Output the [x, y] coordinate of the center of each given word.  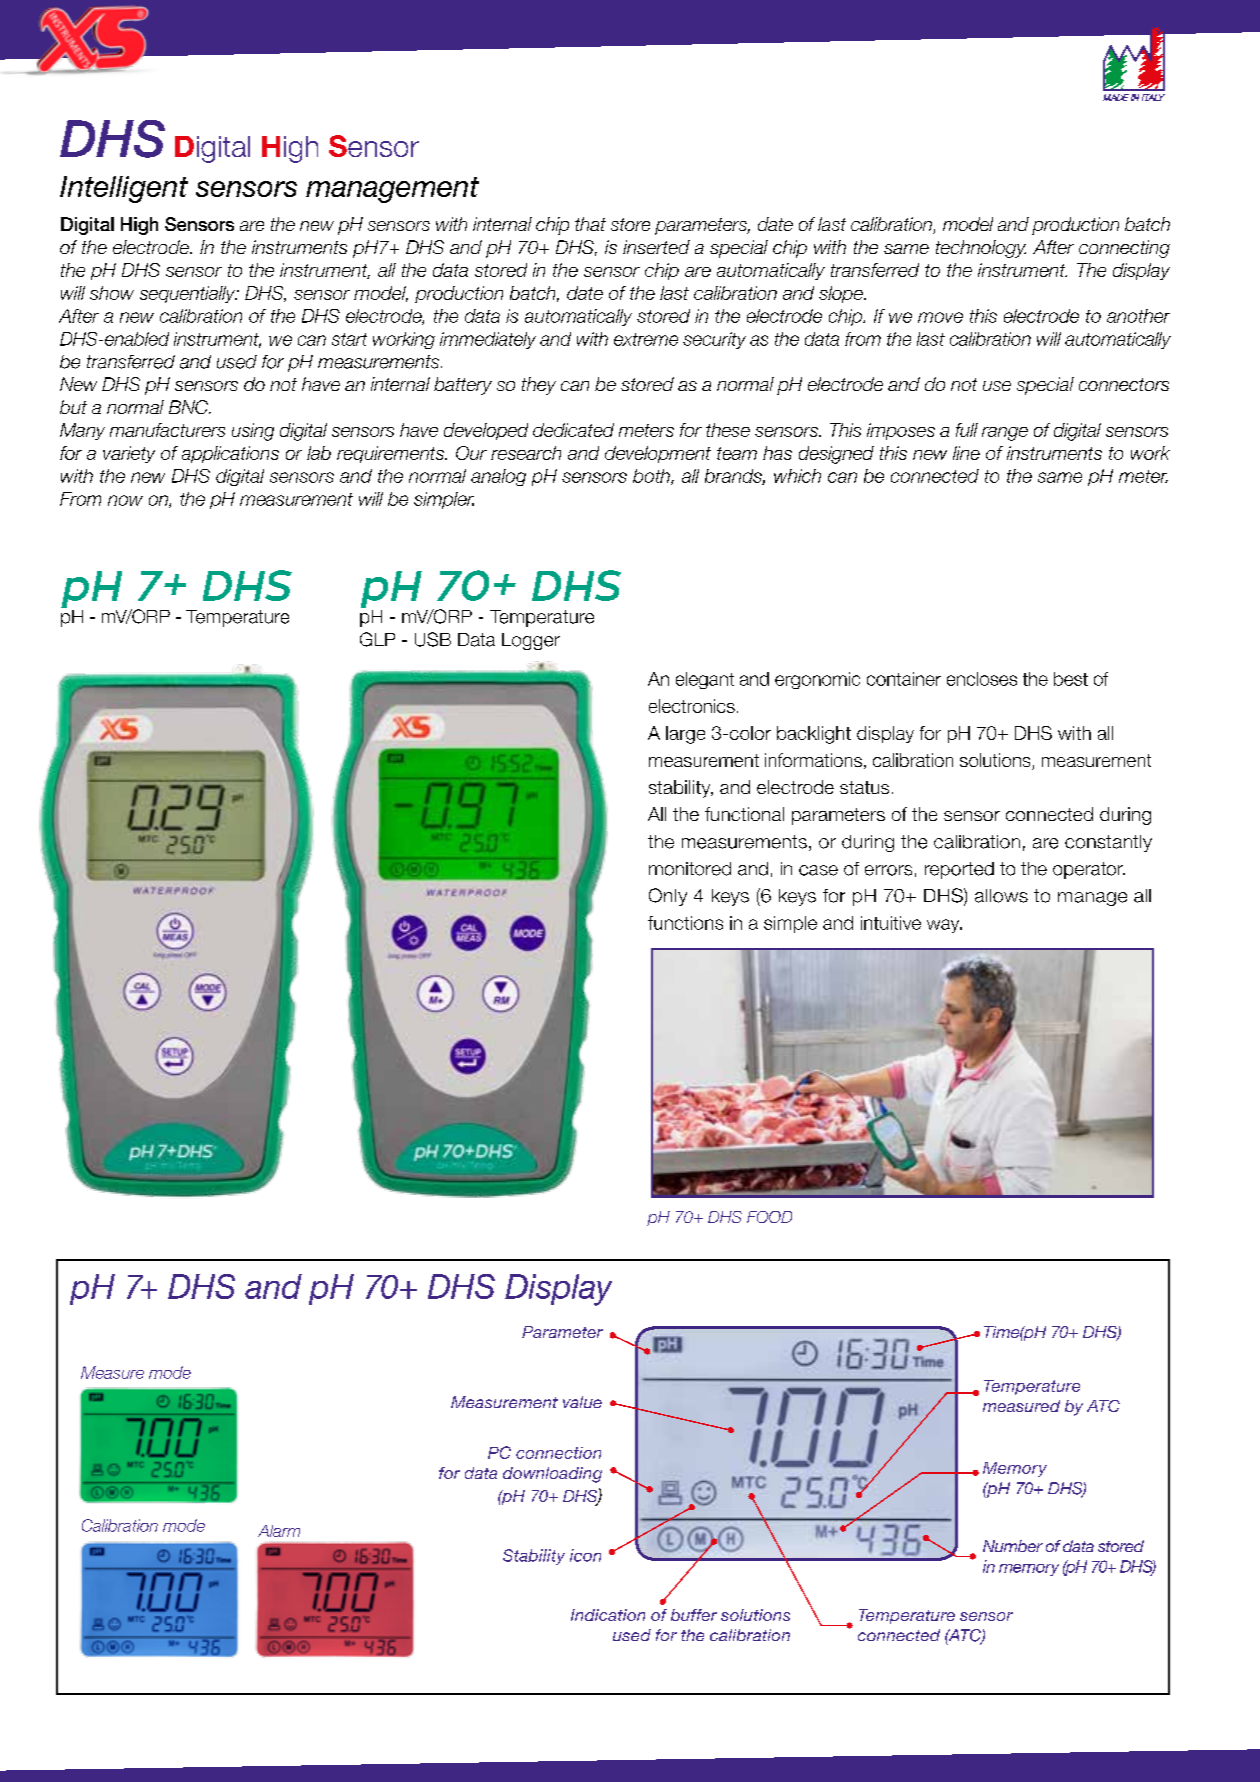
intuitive [891, 923]
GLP [377, 639]
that [590, 224]
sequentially [189, 294]
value [582, 1402]
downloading [552, 1475]
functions [685, 923]
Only [668, 897]
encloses [982, 679]
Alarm [279, 1531]
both [652, 477]
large [685, 735]
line [966, 453]
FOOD [769, 1217]
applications [230, 454]
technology [981, 249]
